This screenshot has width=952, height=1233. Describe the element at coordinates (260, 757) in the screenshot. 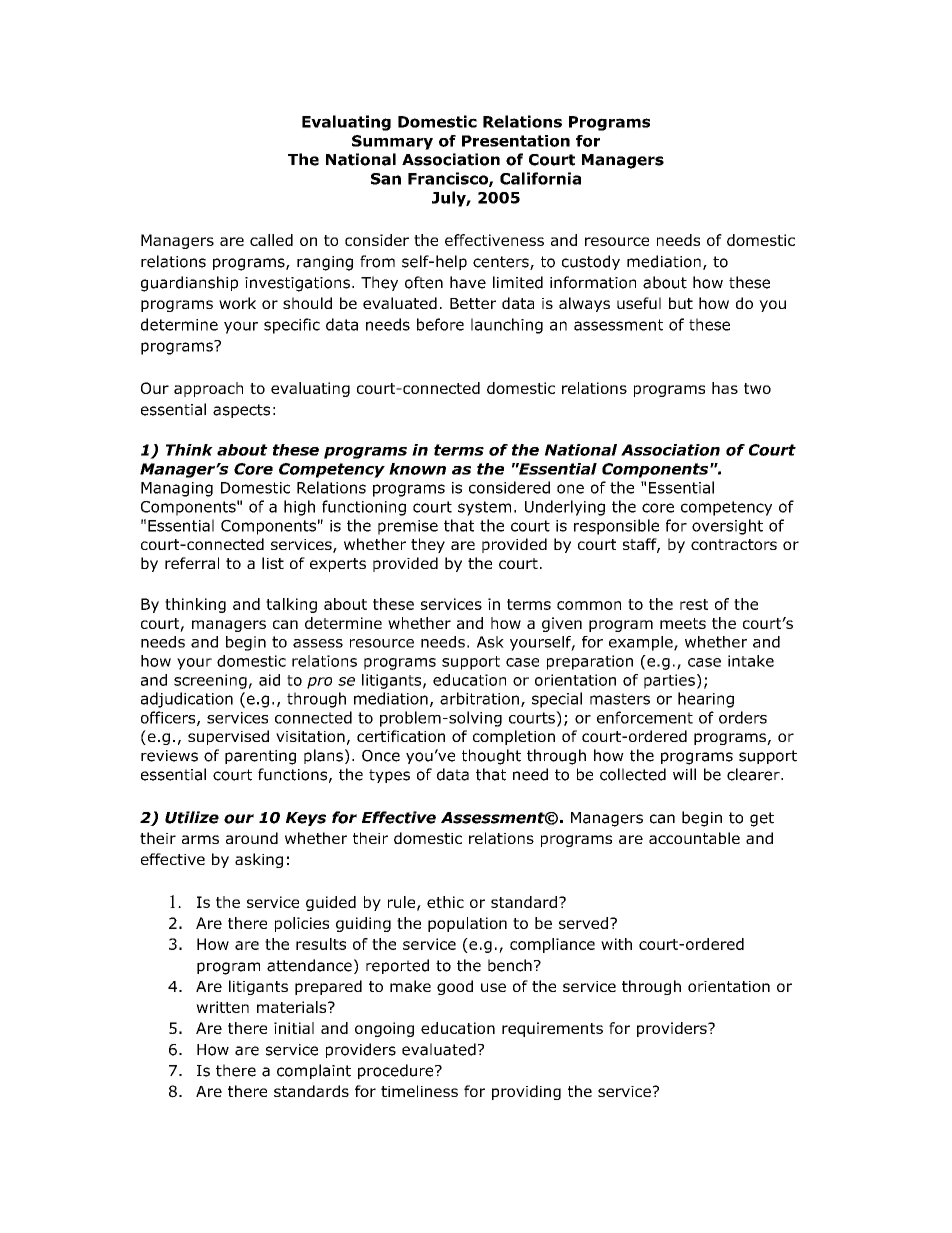

I see `parenting` at that location.
